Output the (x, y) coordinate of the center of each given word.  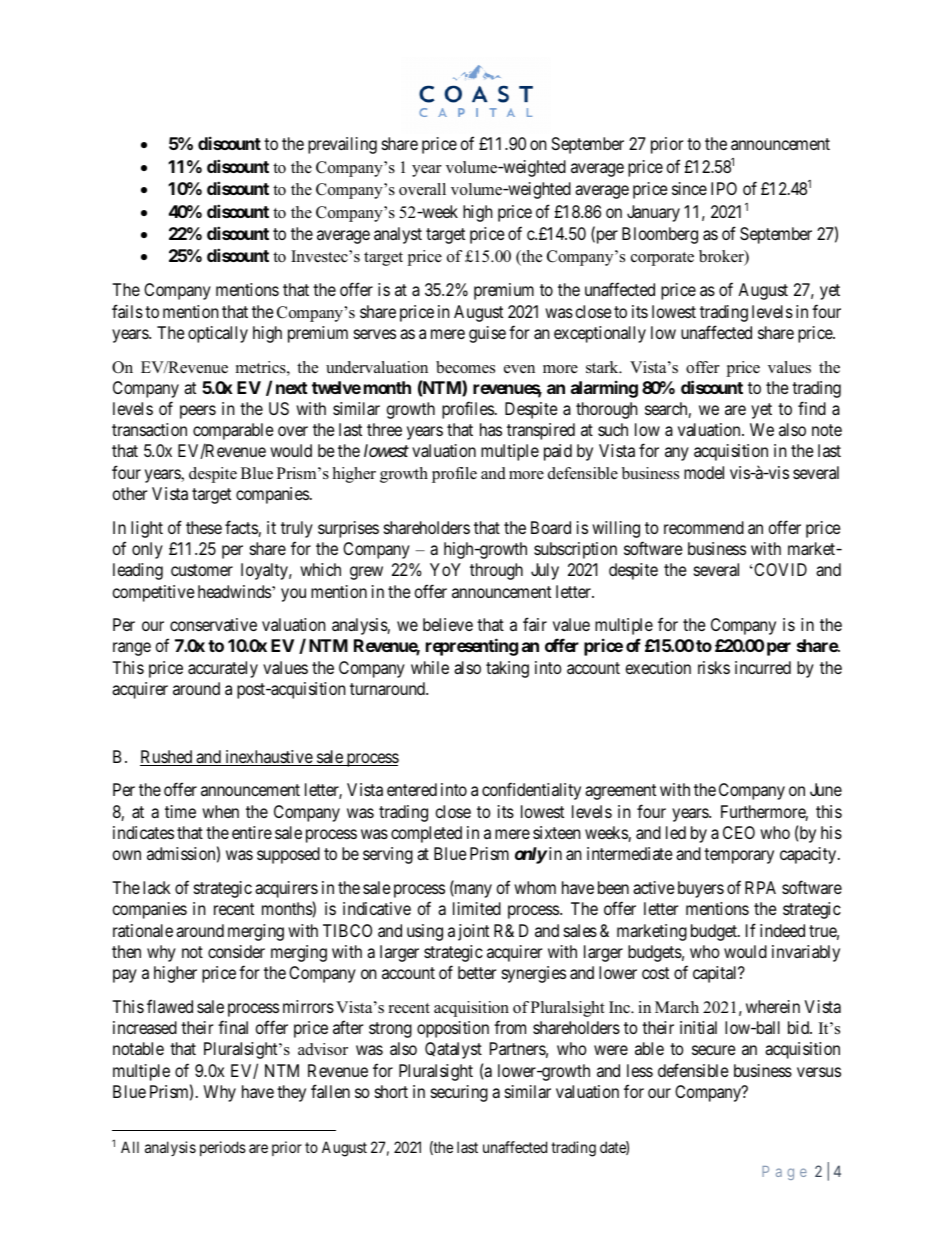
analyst (398, 235)
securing (459, 1093)
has (491, 429)
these (204, 527)
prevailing (342, 145)
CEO (739, 832)
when (220, 811)
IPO (724, 188)
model (704, 472)
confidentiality (531, 791)
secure (714, 1050)
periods (223, 1148)
